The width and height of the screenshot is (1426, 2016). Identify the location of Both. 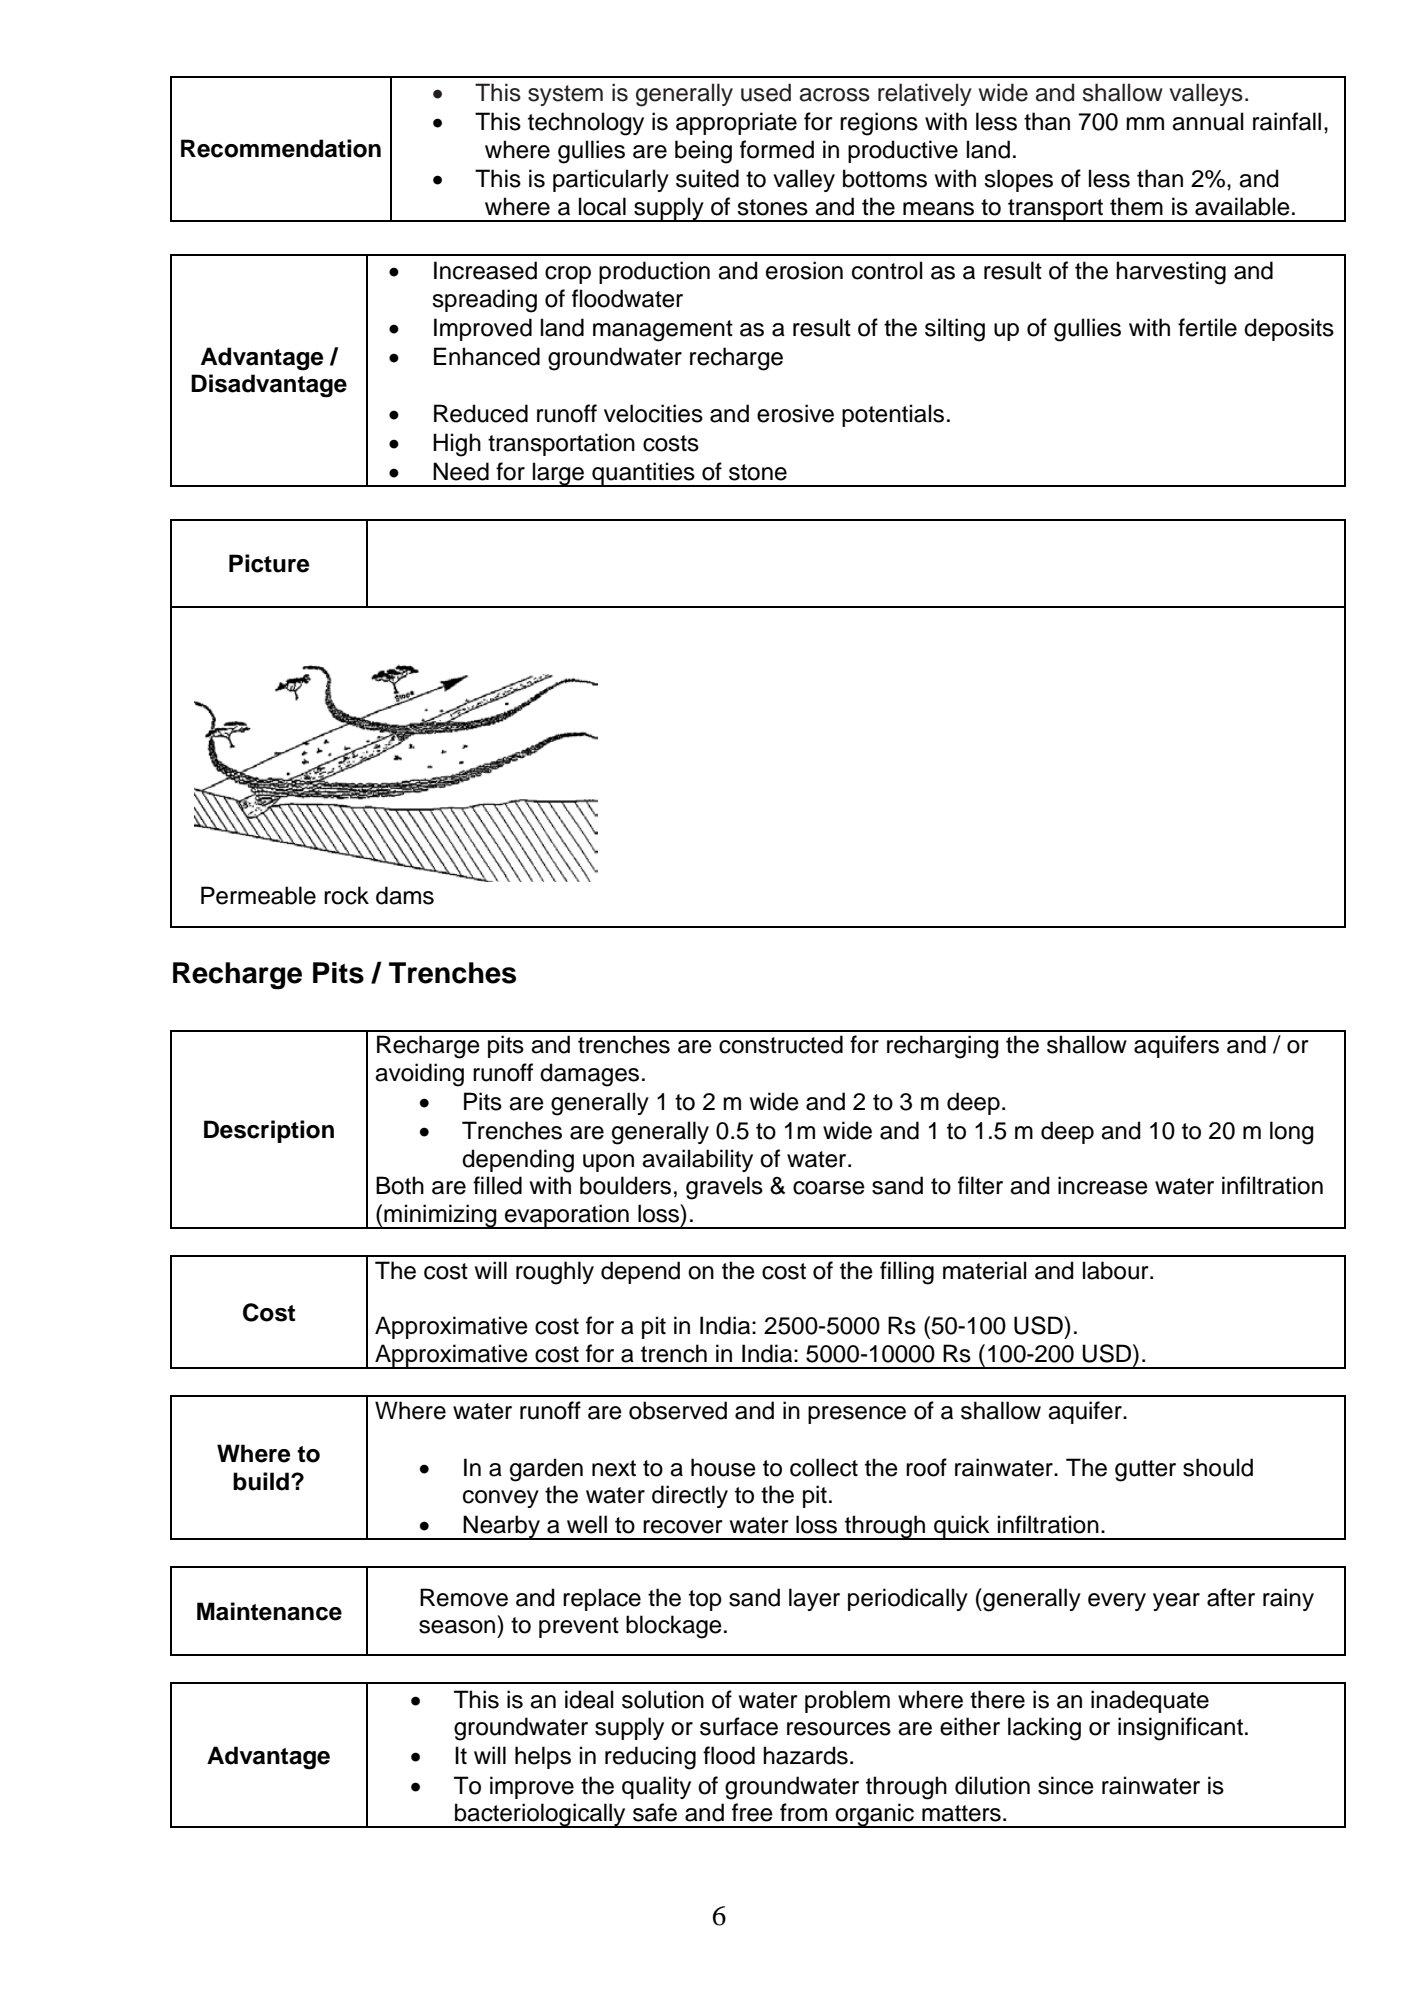
(400, 1185).
